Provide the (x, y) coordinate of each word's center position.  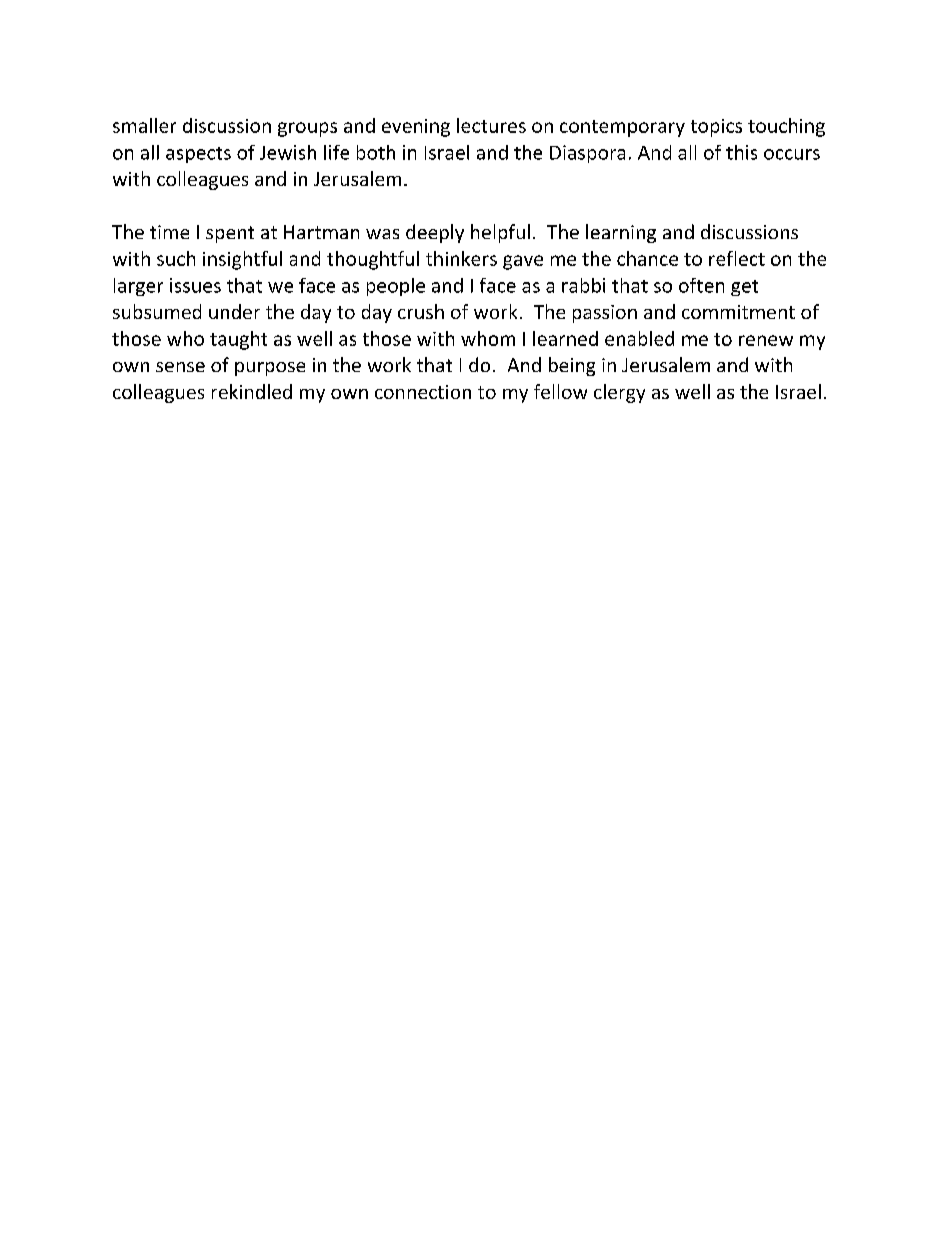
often (701, 285)
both (376, 152)
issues (195, 285)
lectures (491, 125)
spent (230, 234)
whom (488, 338)
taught (238, 340)
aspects (198, 155)
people (396, 287)
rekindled (252, 391)
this (741, 152)
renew (766, 340)
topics (716, 128)
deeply (435, 233)
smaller (144, 125)
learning (621, 233)
